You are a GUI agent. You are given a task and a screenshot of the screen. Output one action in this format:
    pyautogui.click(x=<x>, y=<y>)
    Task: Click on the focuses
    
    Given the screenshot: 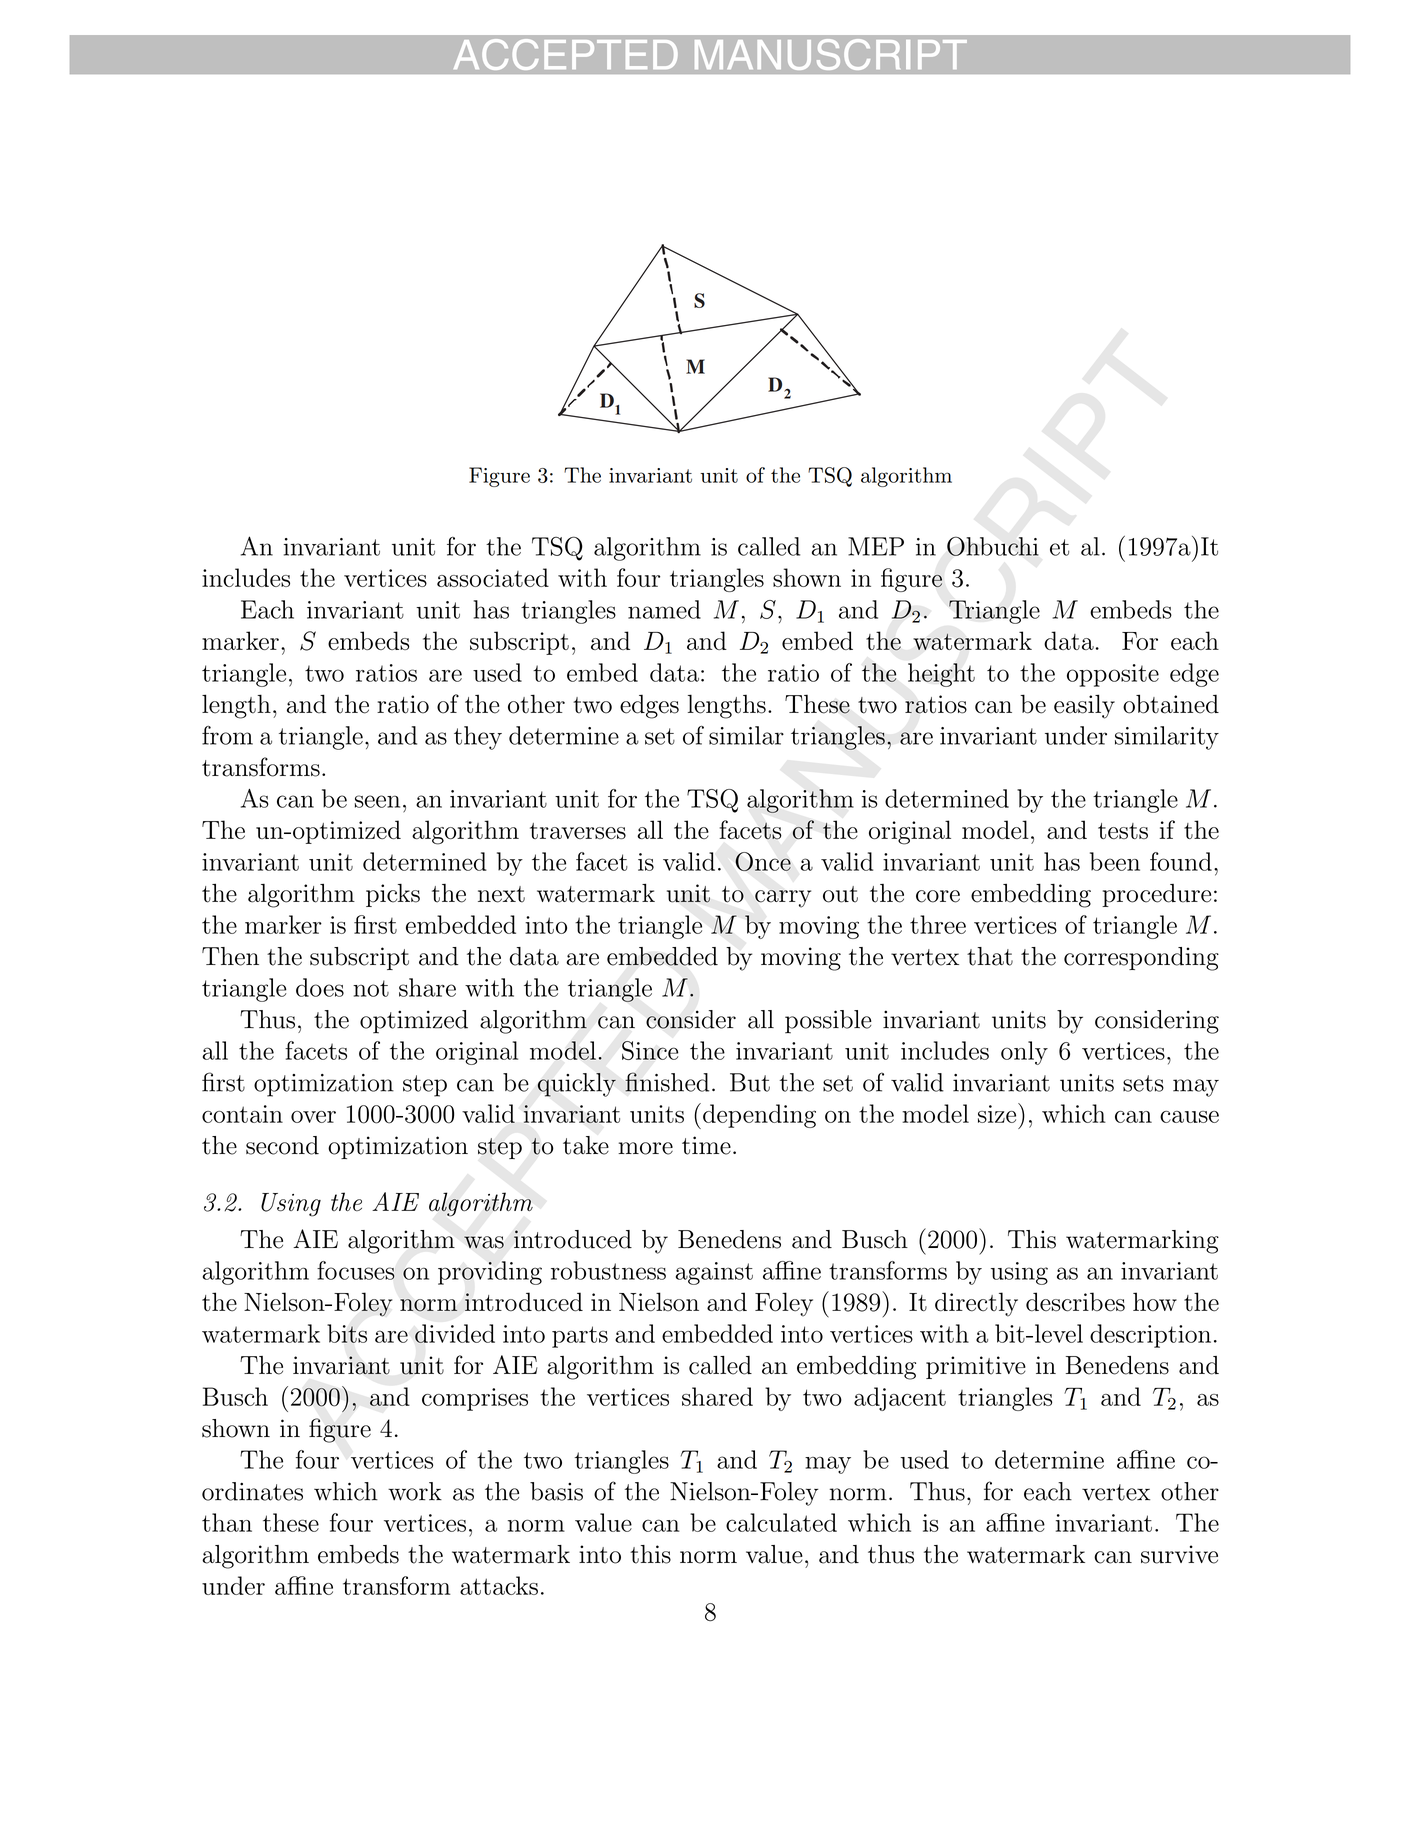 What is the action you would take?
    pyautogui.click(x=356, y=1270)
